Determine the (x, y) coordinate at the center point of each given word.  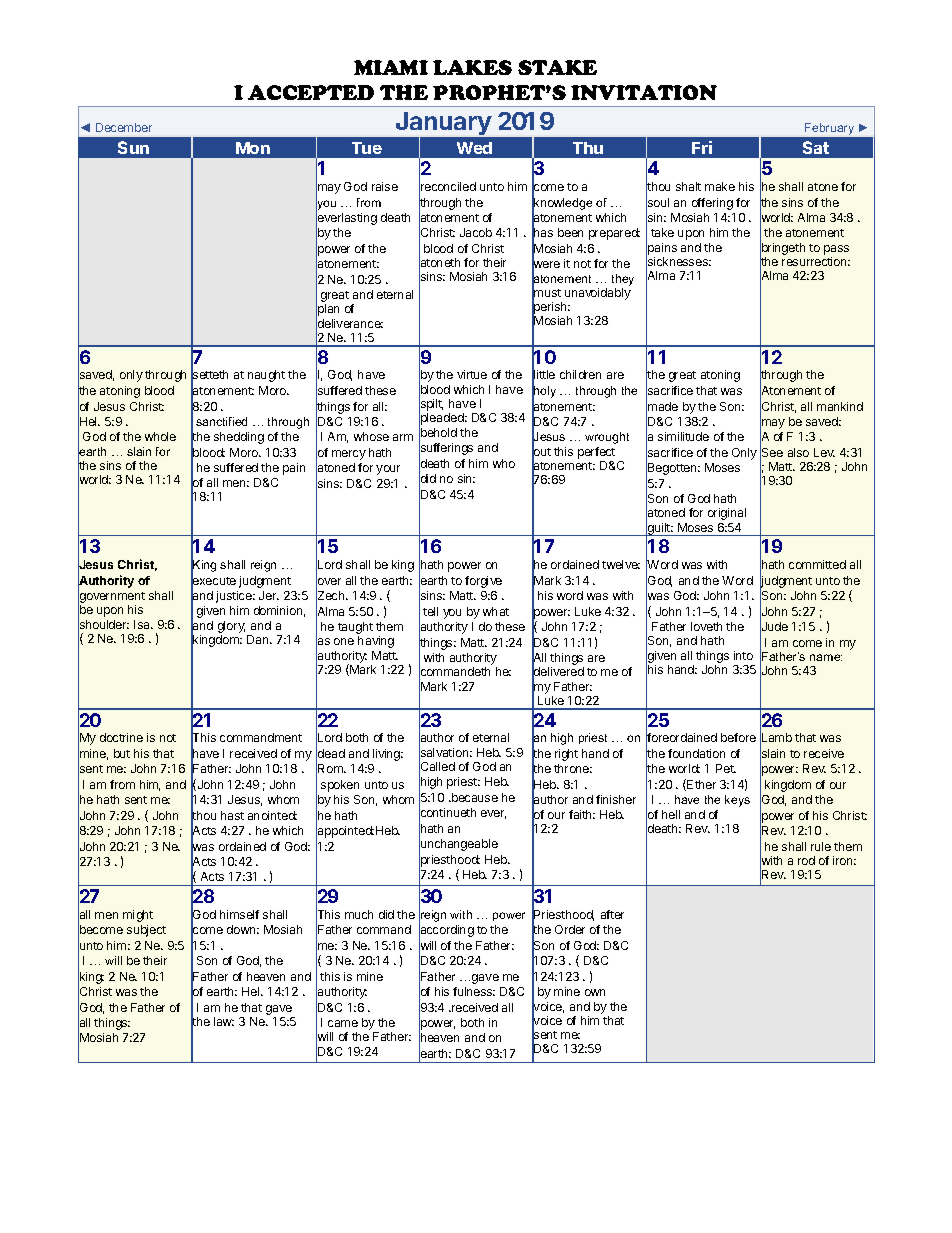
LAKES (472, 67)
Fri (702, 147)
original (727, 514)
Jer (269, 595)
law (224, 1021)
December (124, 127)
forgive (483, 582)
